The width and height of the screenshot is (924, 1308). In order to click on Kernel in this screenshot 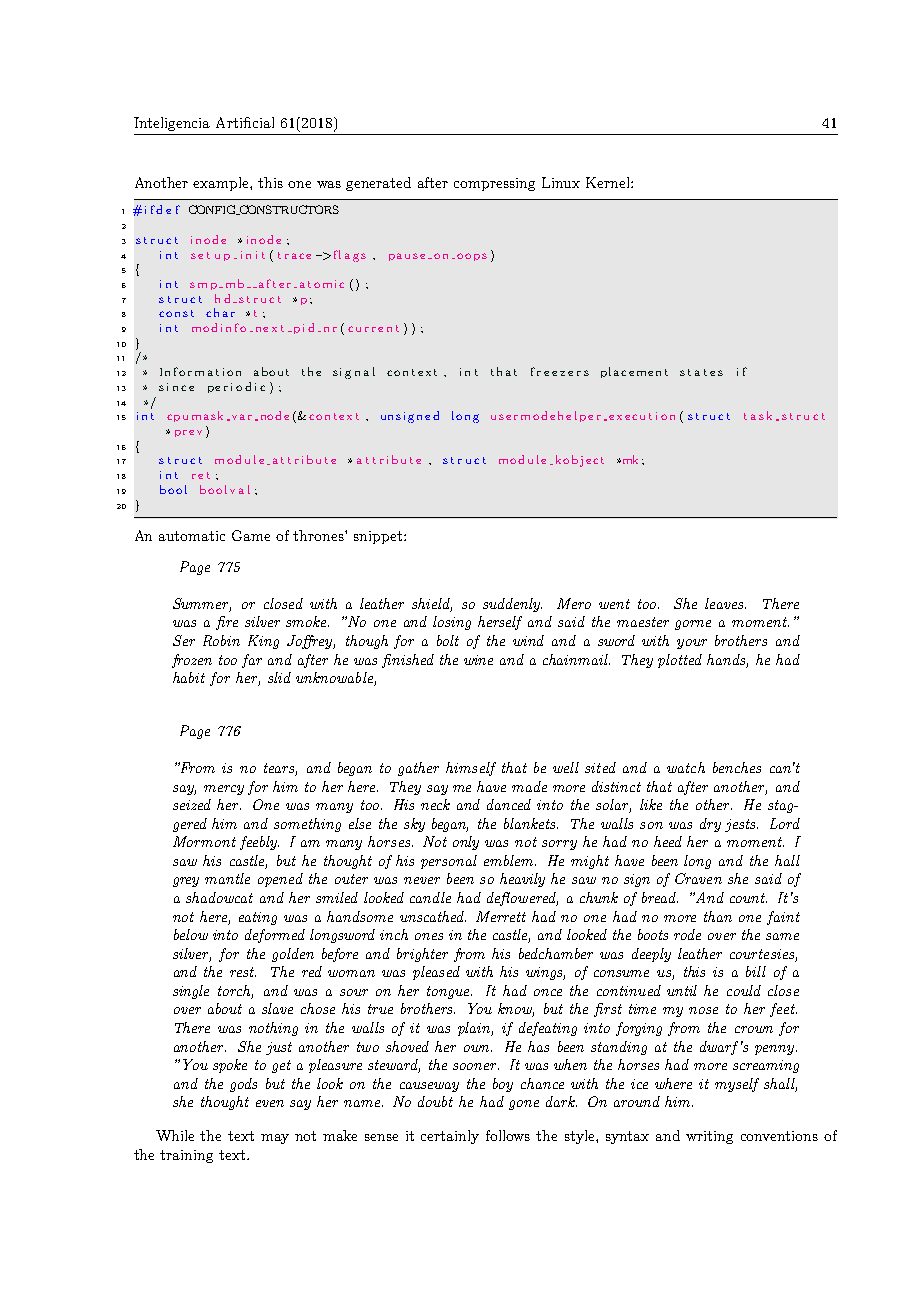, I will do `click(609, 182)`.
